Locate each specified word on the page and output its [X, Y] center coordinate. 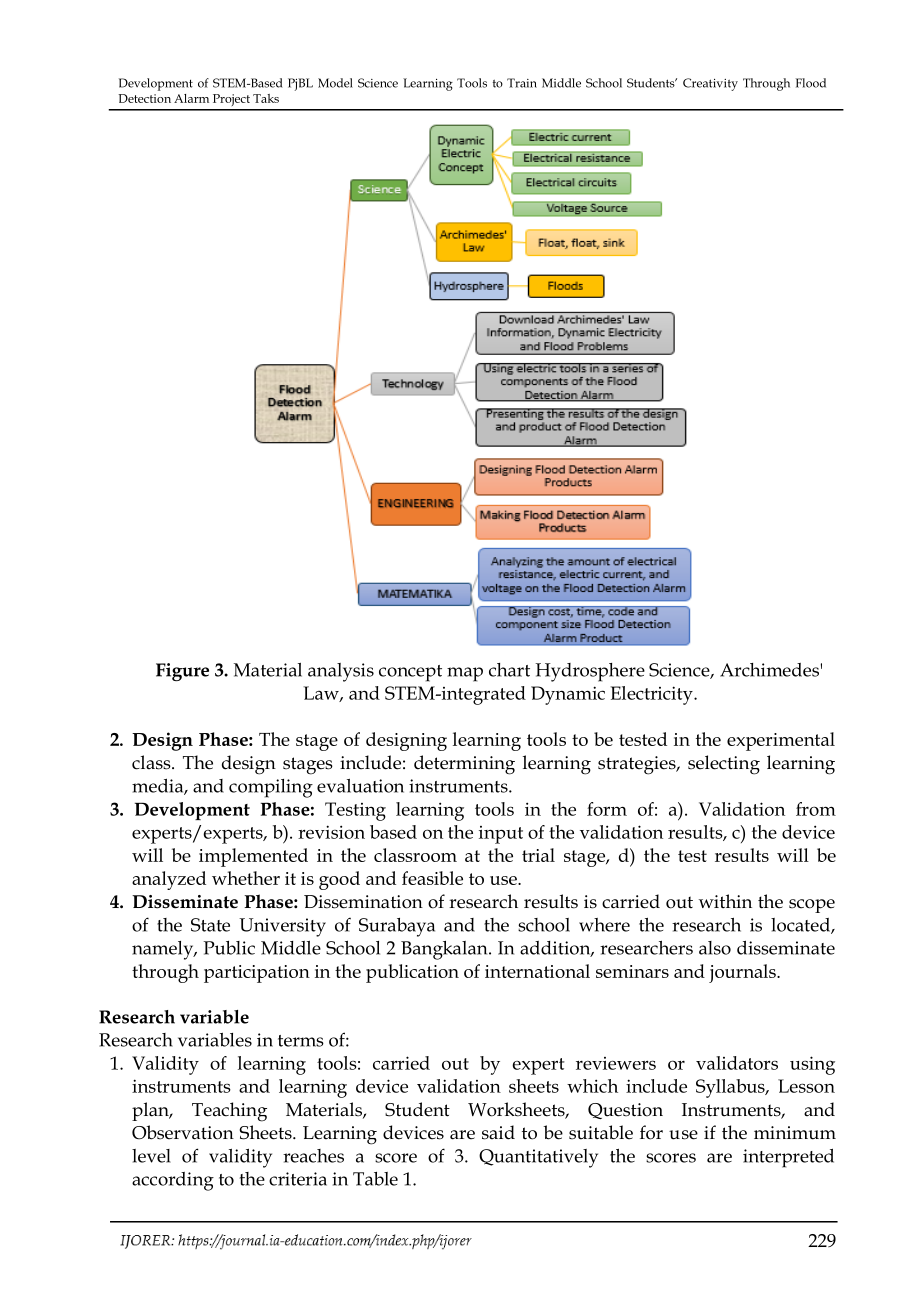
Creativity [710, 84]
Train [522, 83]
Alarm [191, 98]
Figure [182, 672]
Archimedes [769, 670]
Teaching [229, 1112]
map [465, 674]
